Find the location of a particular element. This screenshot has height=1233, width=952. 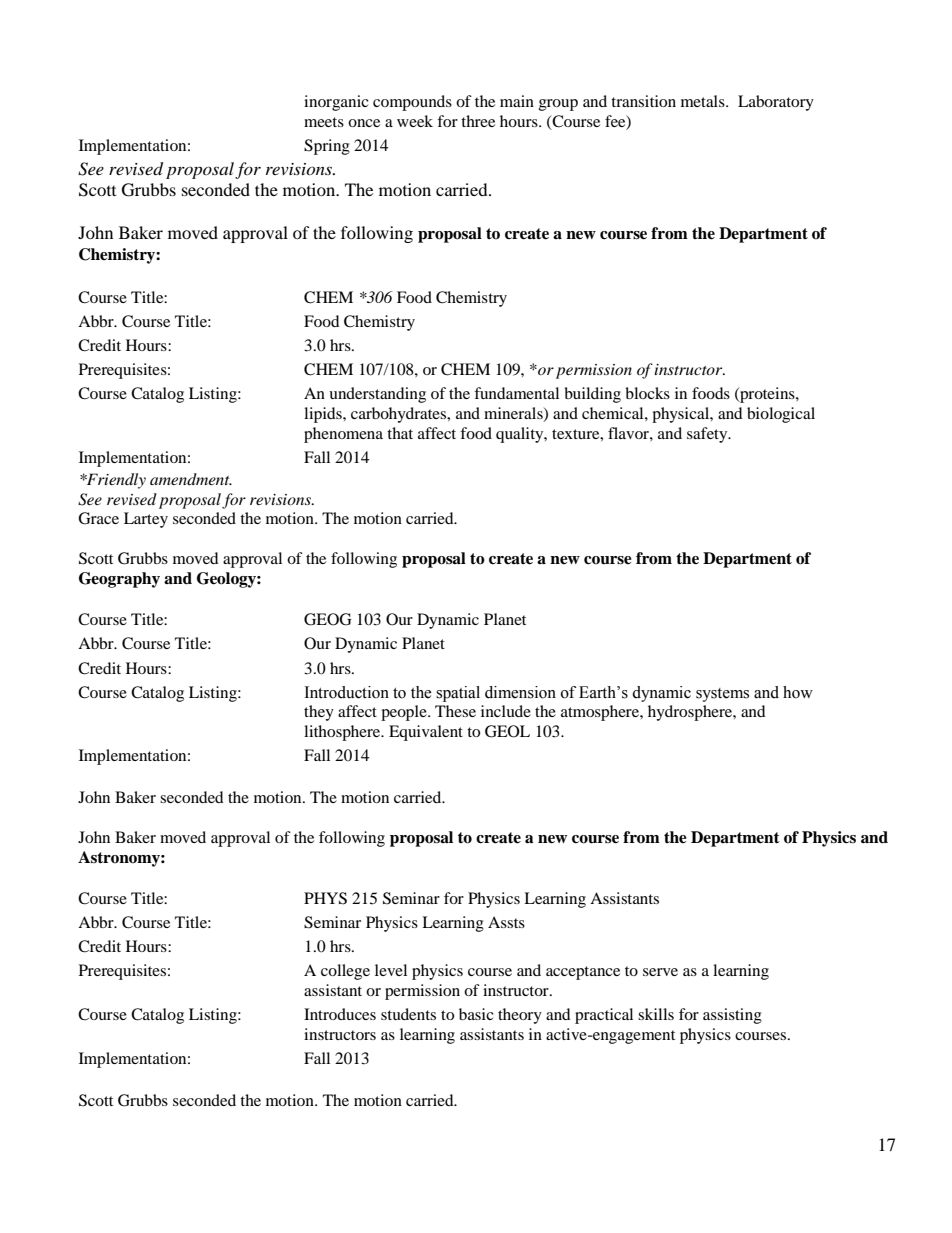

basic is located at coordinates (476, 1014).
